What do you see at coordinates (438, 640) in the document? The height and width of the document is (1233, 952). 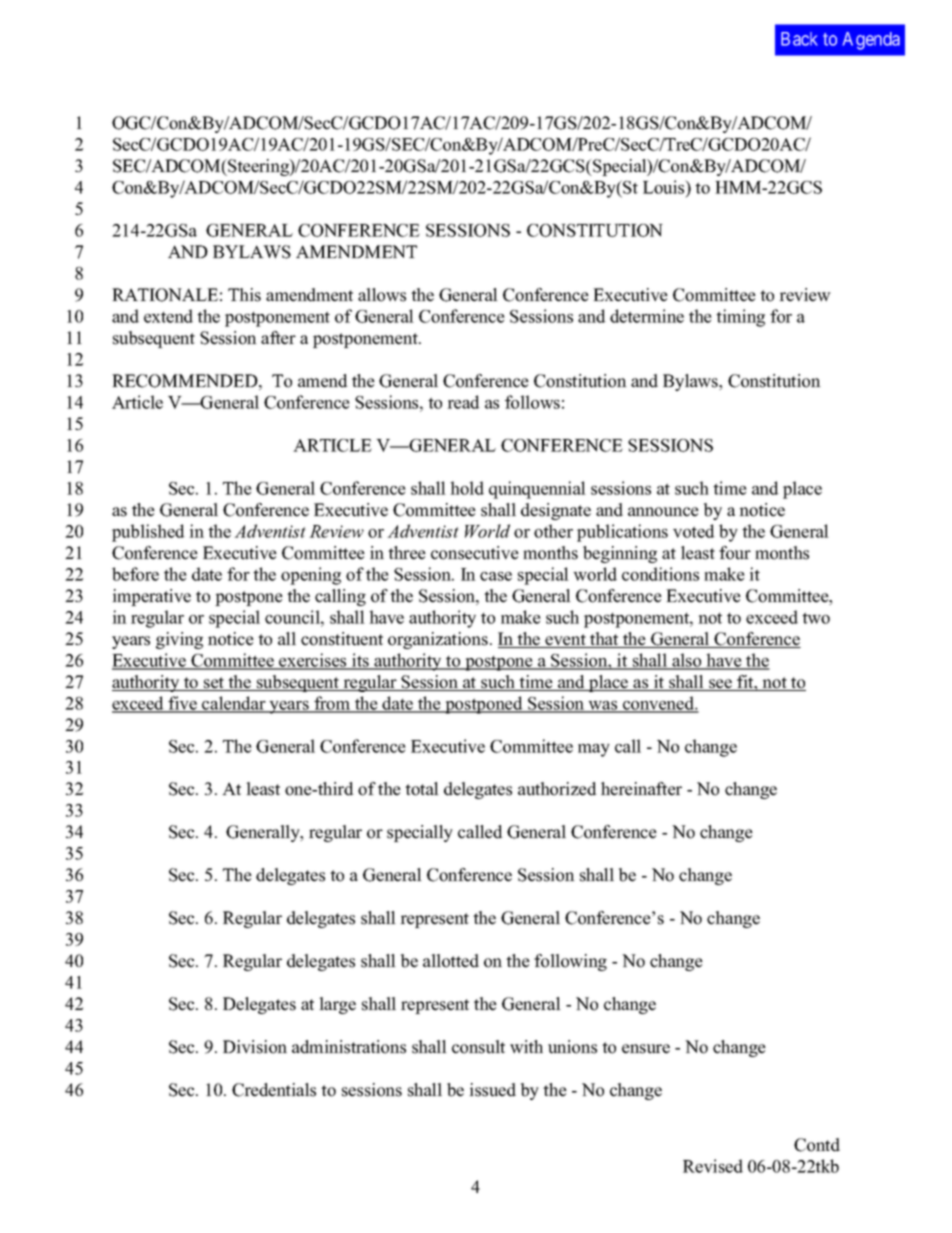 I see `organizations` at bounding box center [438, 640].
